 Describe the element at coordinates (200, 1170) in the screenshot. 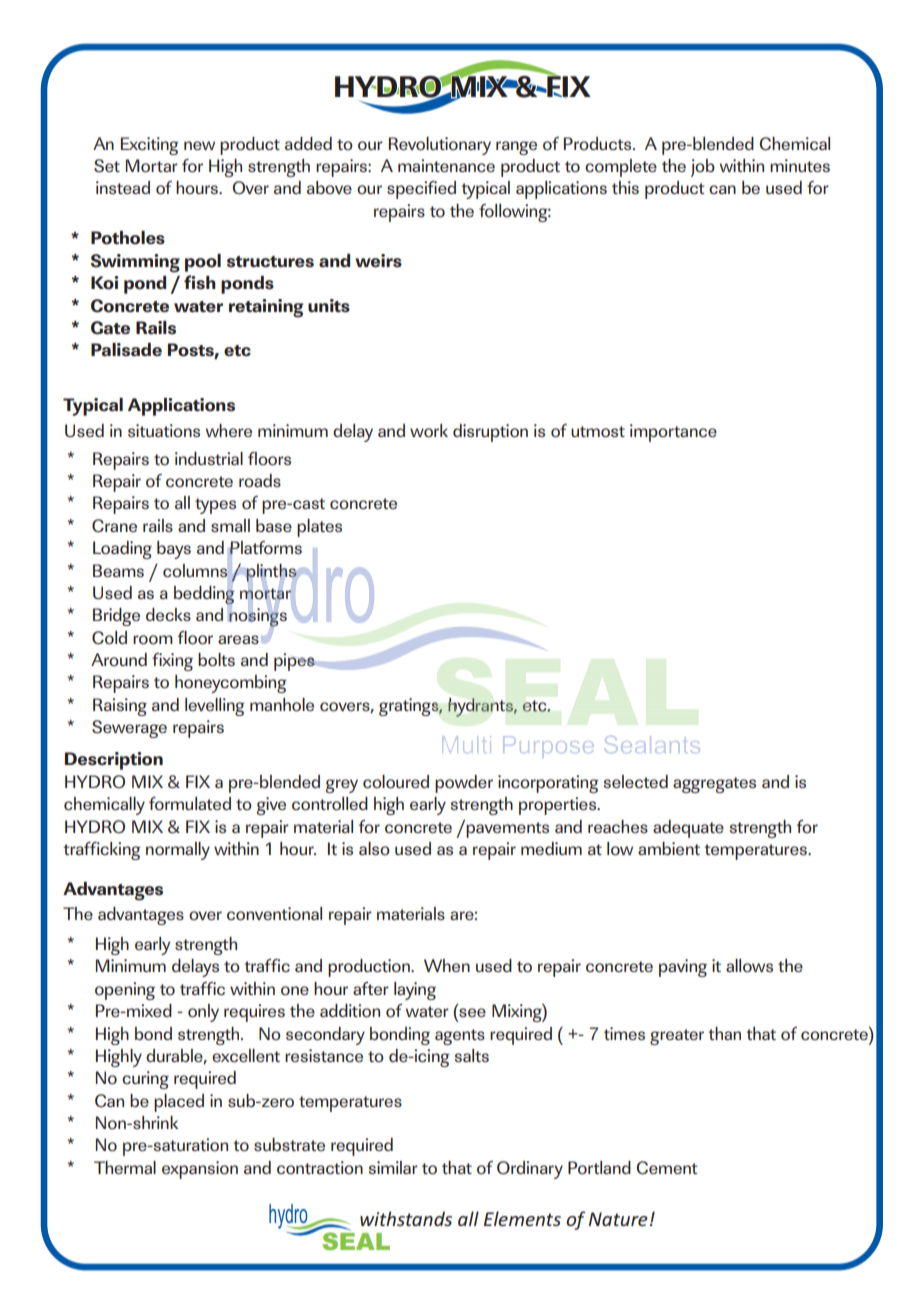

I see `expansion` at that location.
